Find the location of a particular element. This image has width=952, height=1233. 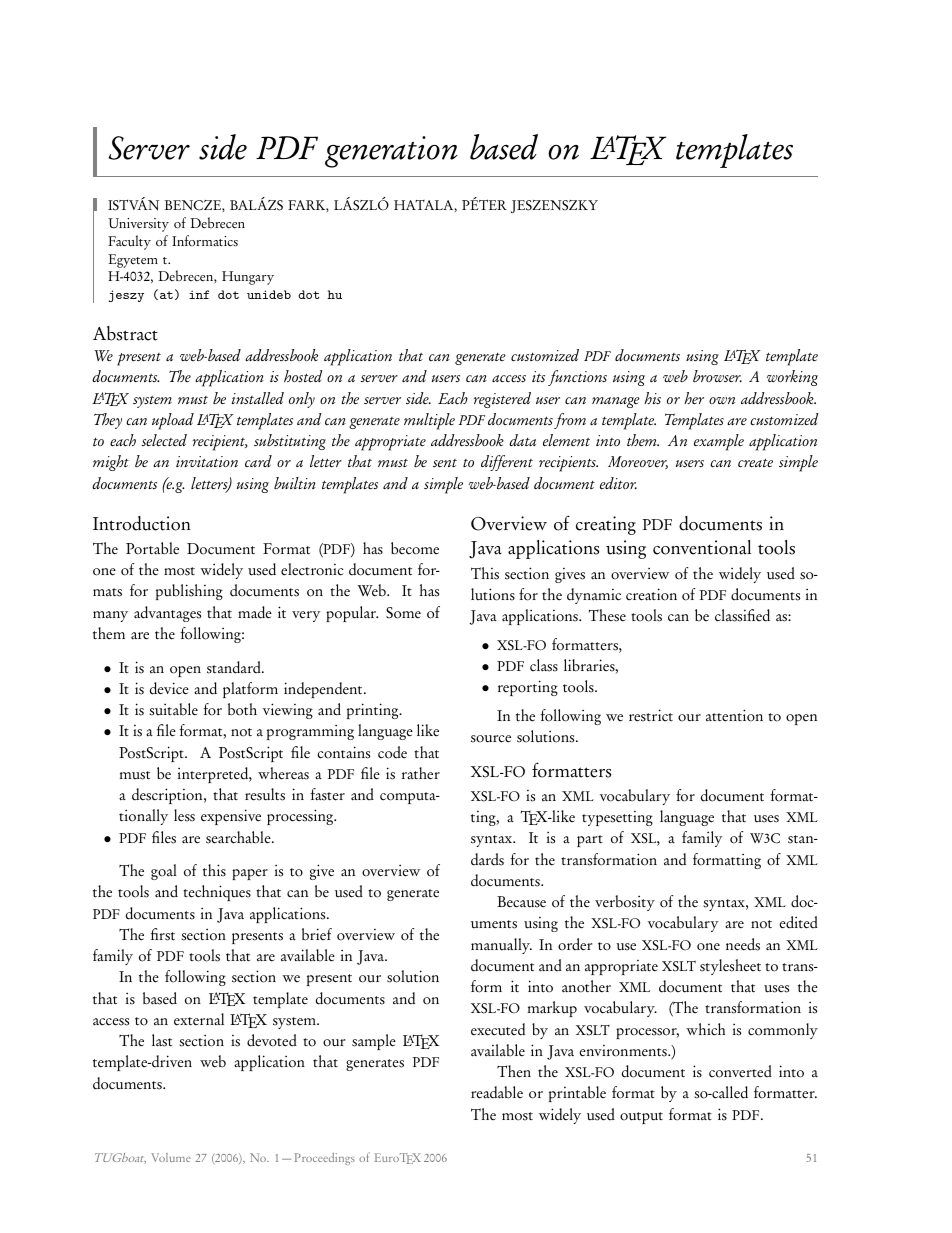

Because is located at coordinates (521, 902).
